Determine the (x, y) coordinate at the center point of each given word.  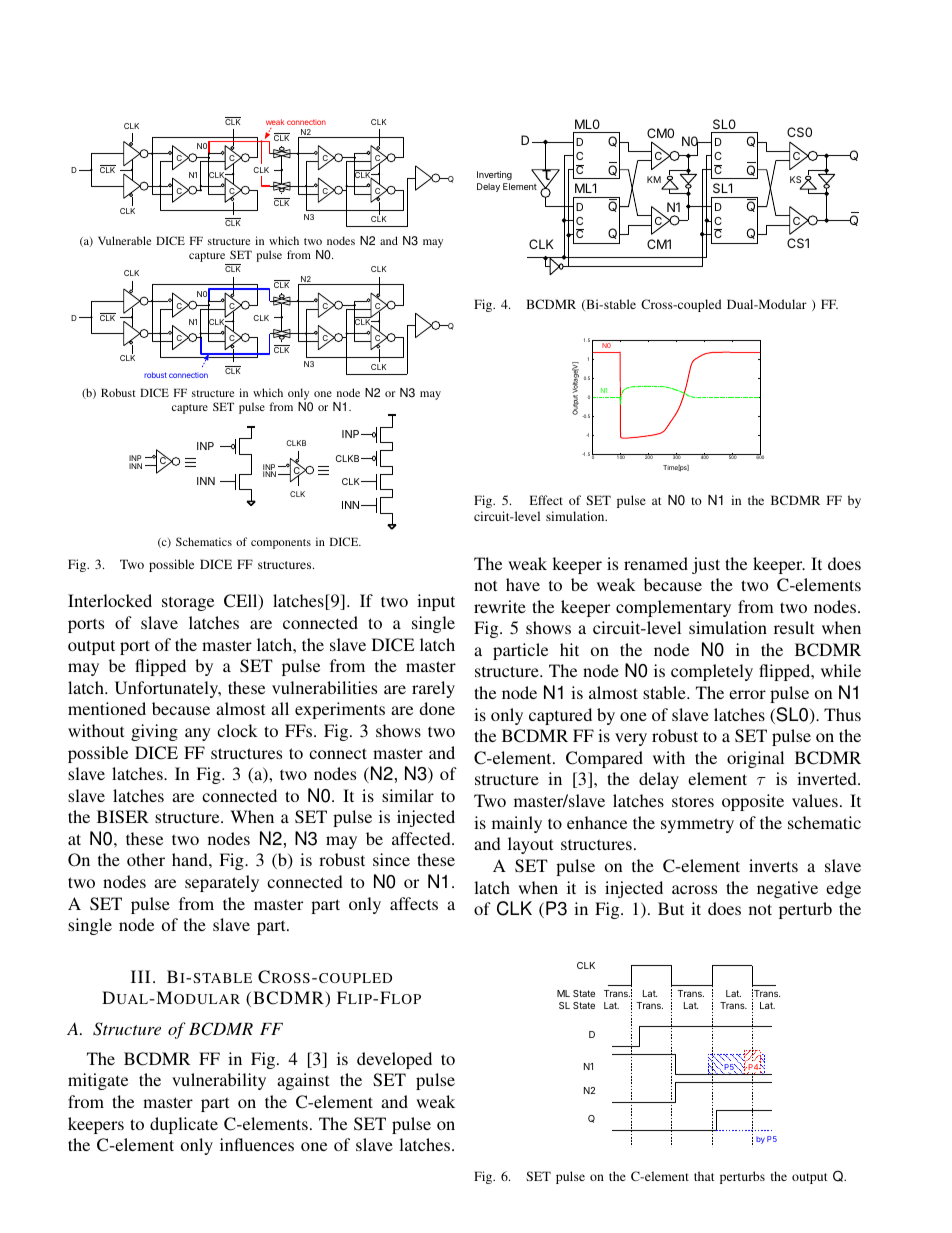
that (704, 1176)
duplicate (184, 1125)
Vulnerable (124, 240)
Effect (546, 500)
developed (394, 1060)
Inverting (494, 175)
